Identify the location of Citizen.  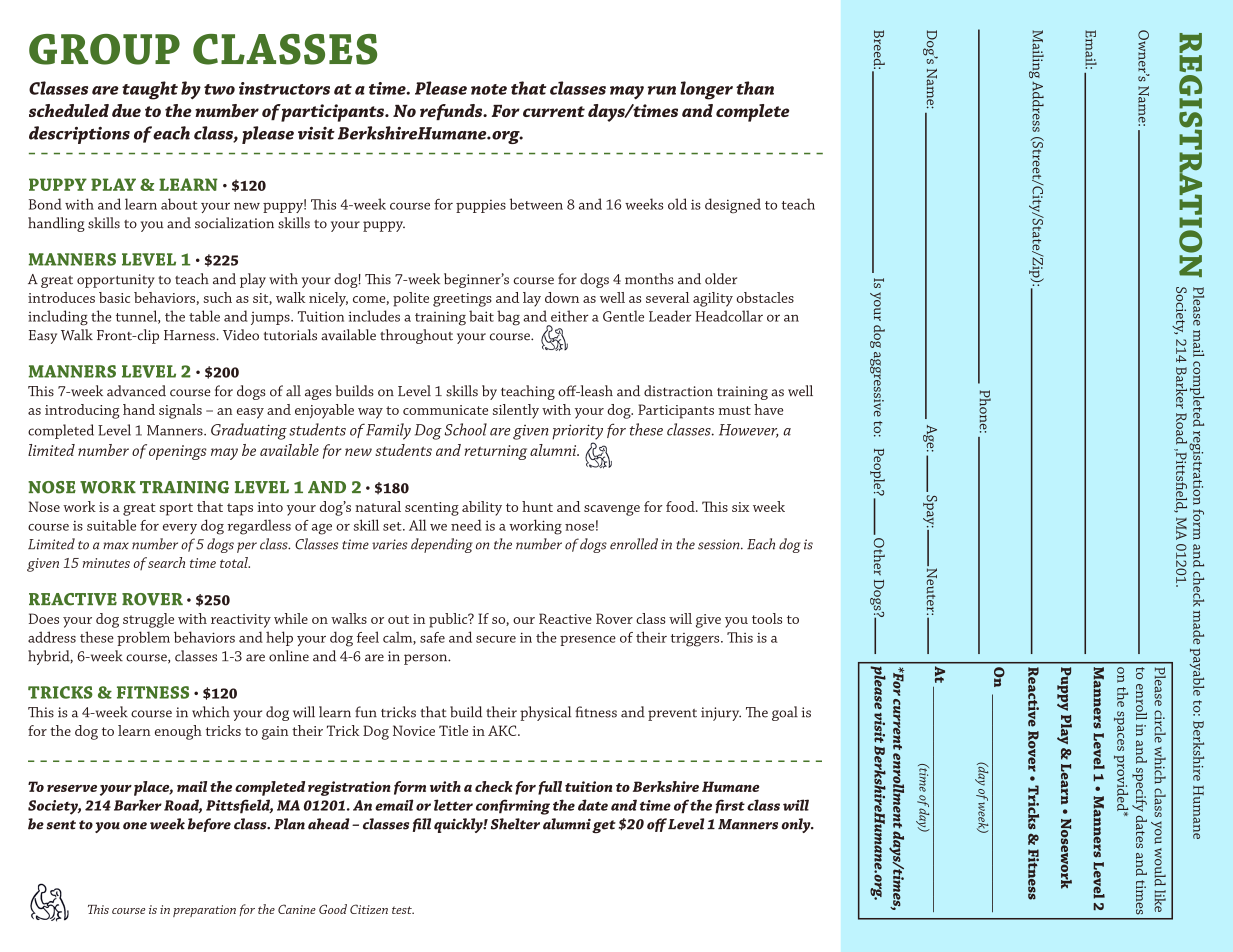
(369, 909).
